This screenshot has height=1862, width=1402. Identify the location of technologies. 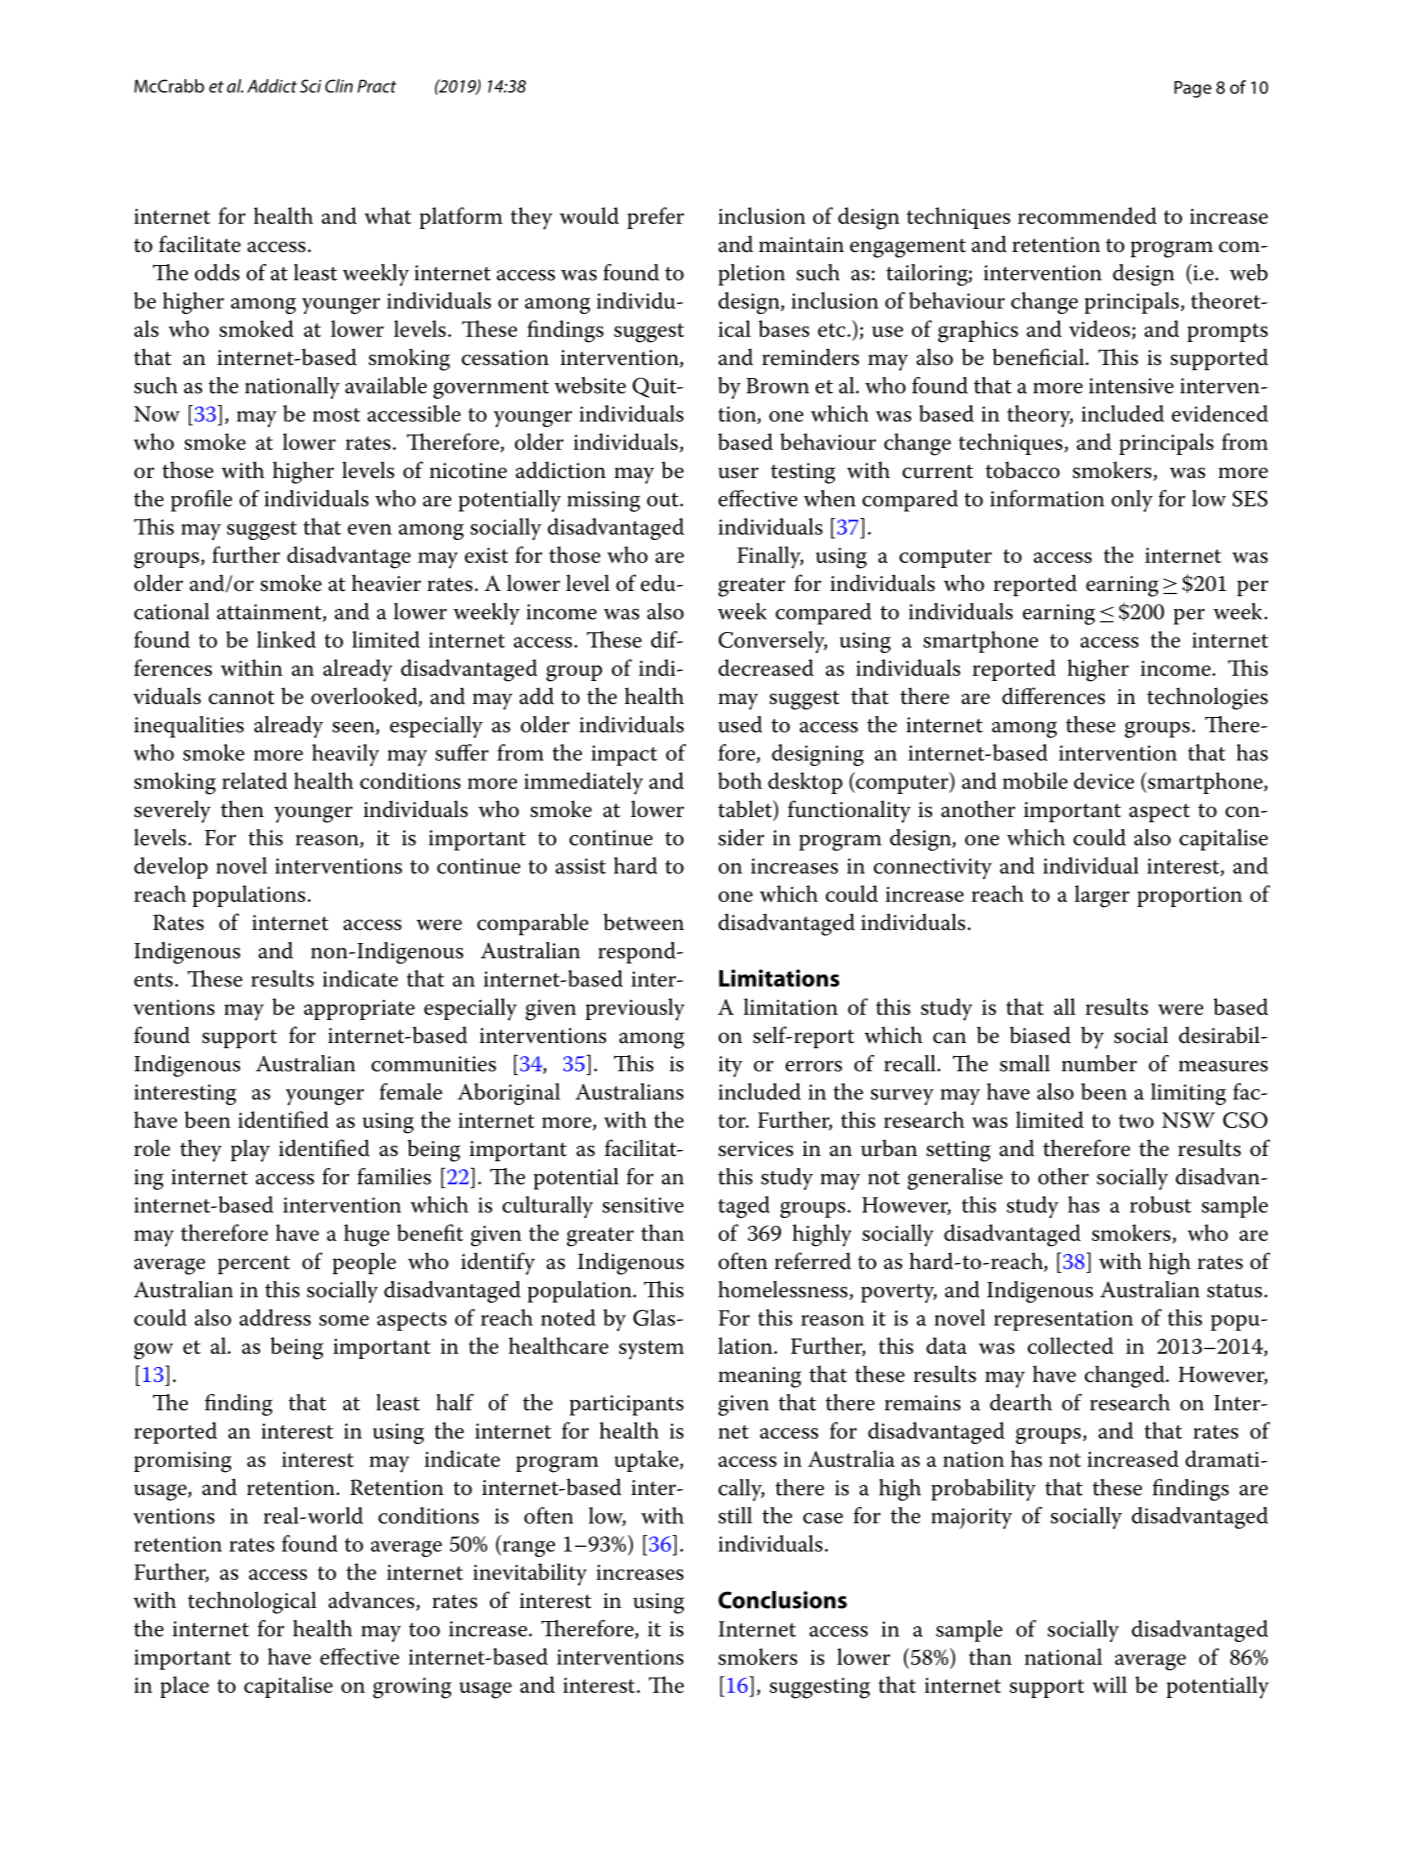
(1207, 698).
